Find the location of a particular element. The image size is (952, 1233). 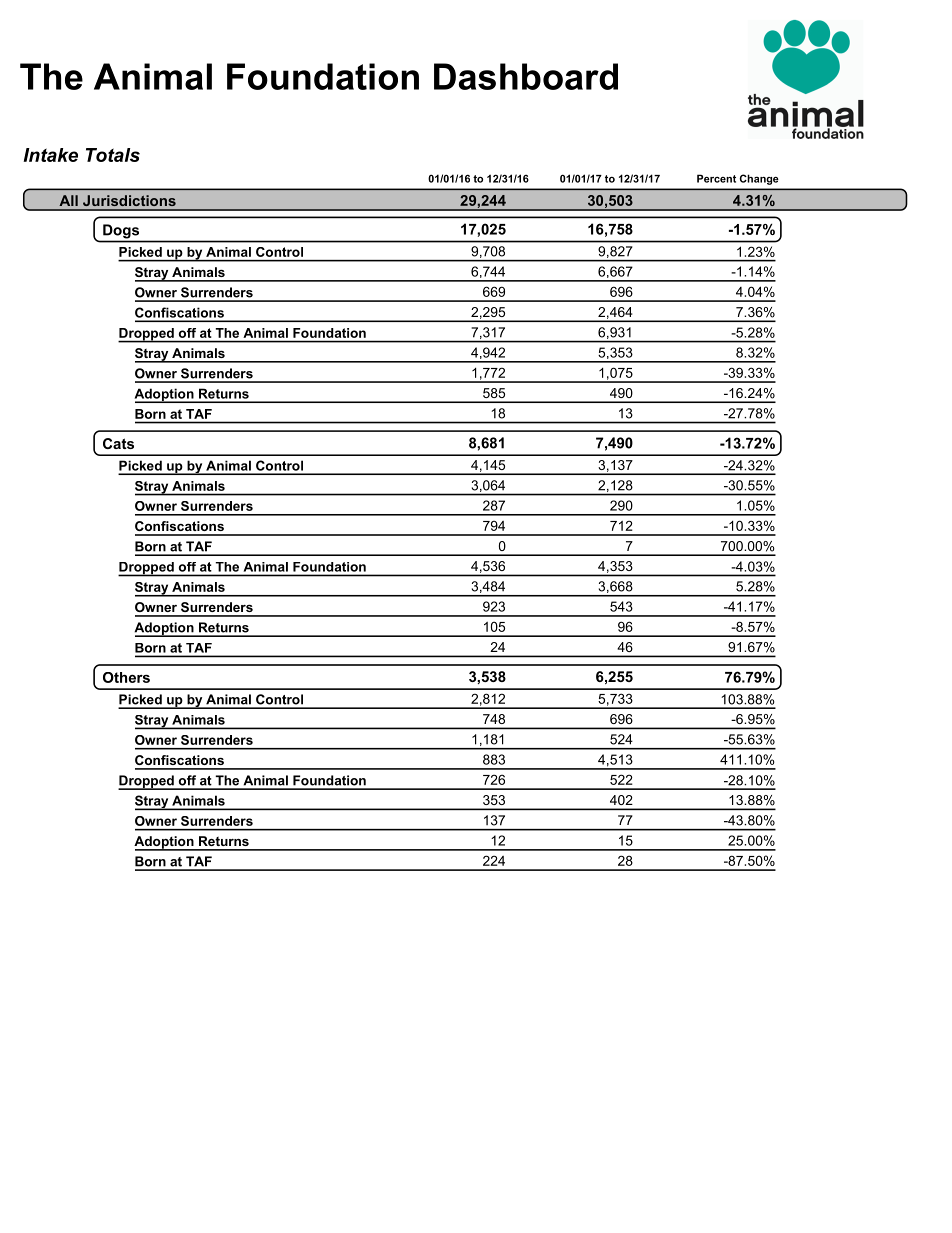

Intake is located at coordinates (50, 155).
